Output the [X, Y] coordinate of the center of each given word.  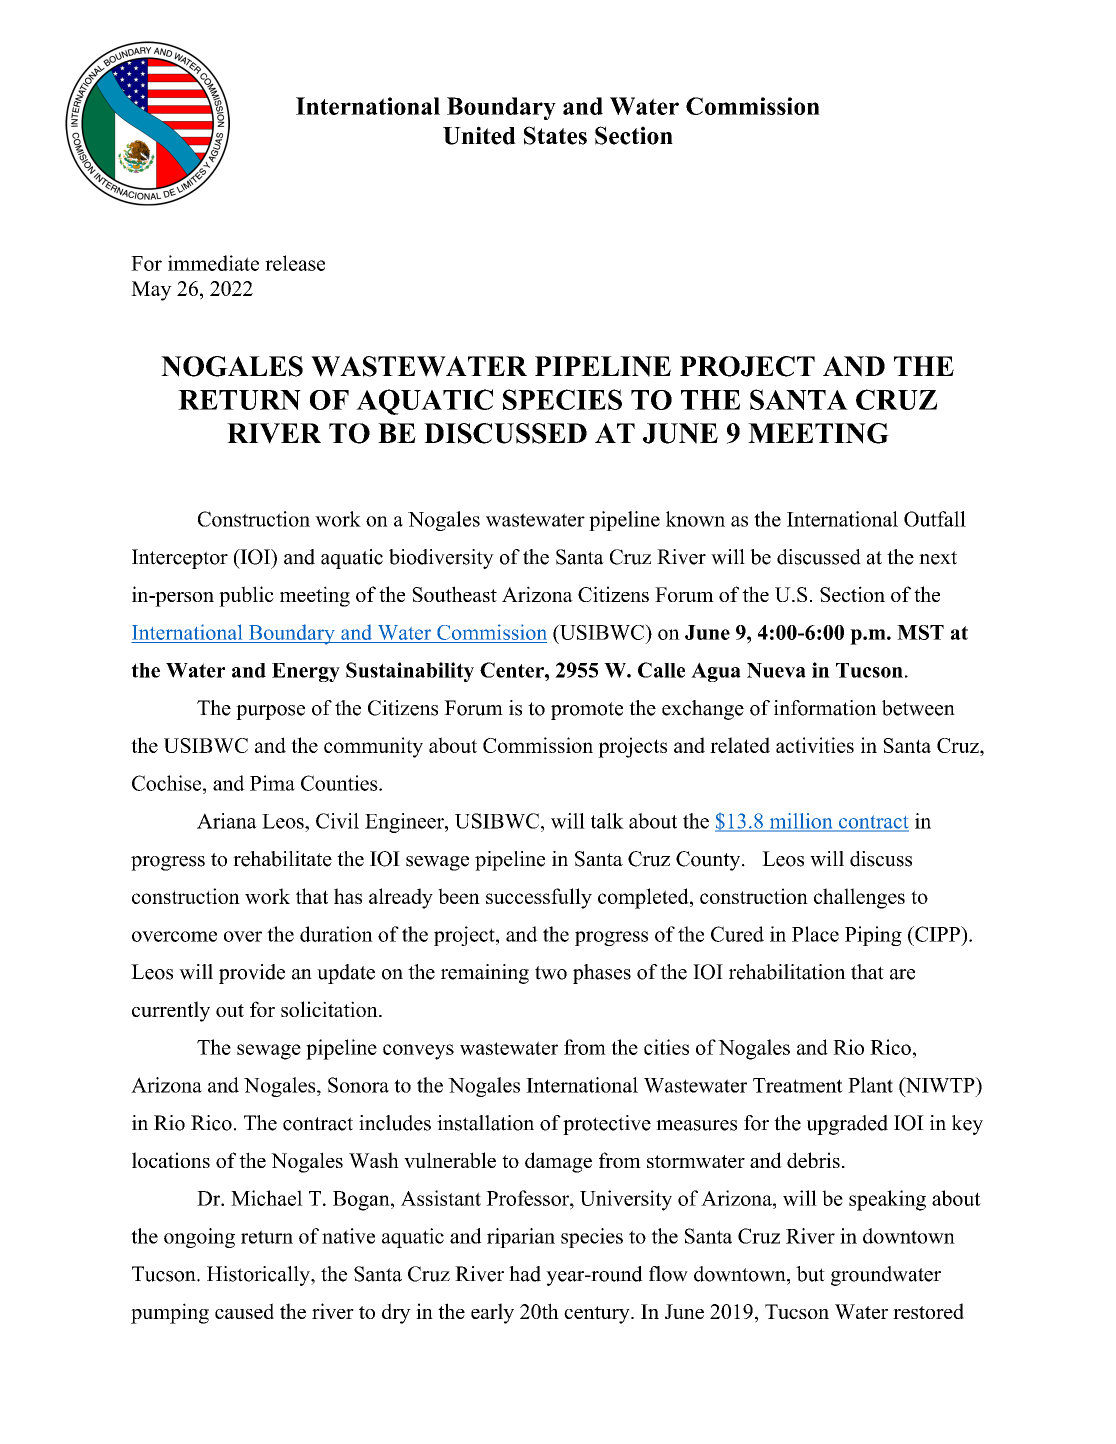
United [479, 135]
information [825, 708]
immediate [213, 263]
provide [252, 974]
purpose [270, 712]
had [525, 1274]
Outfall [935, 519]
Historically [259, 1276]
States [555, 135]
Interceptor [180, 559]
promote [587, 711]
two [551, 973]
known [695, 519]
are [902, 974]
